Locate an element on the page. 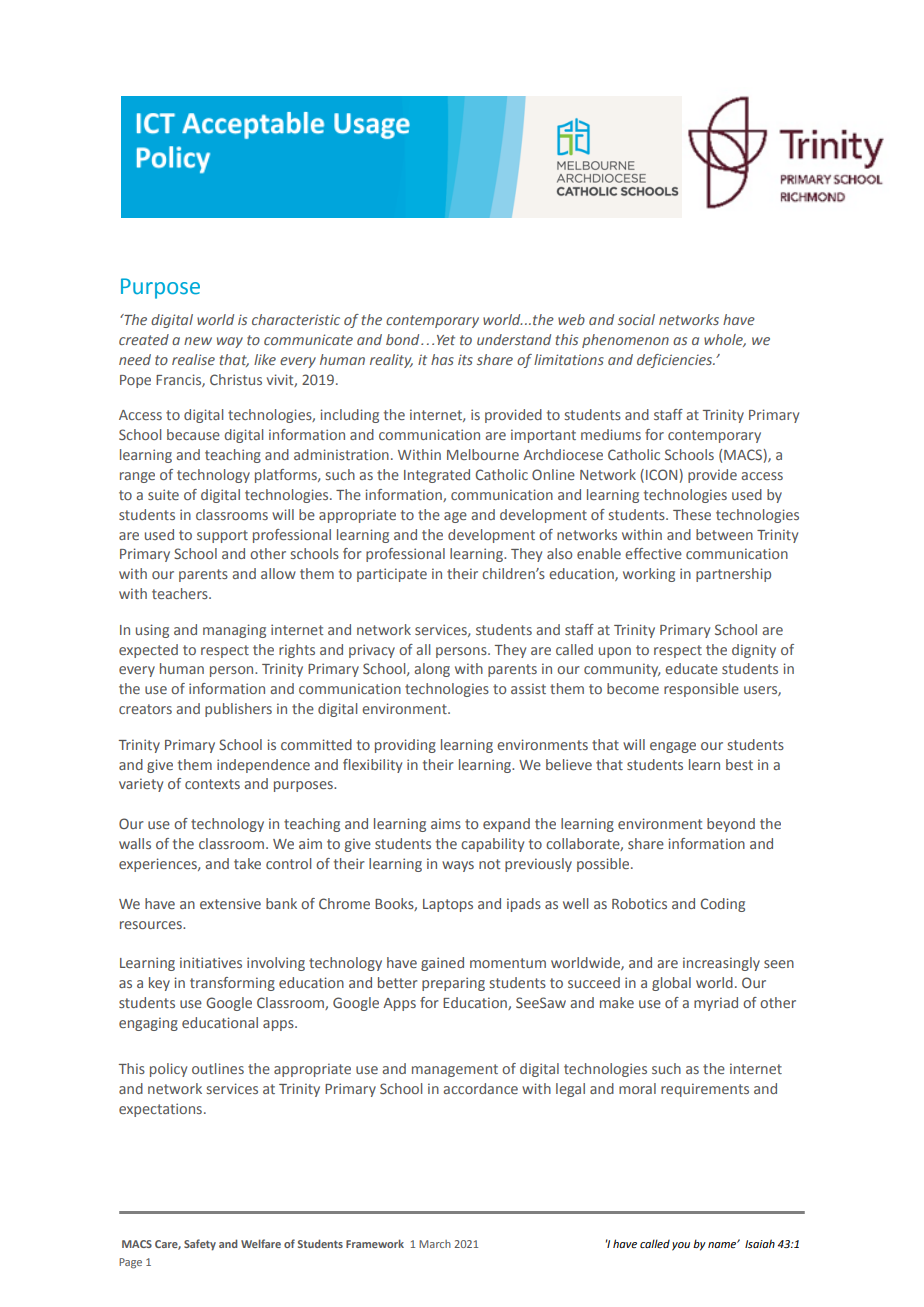  new is located at coordinates (198, 341).
